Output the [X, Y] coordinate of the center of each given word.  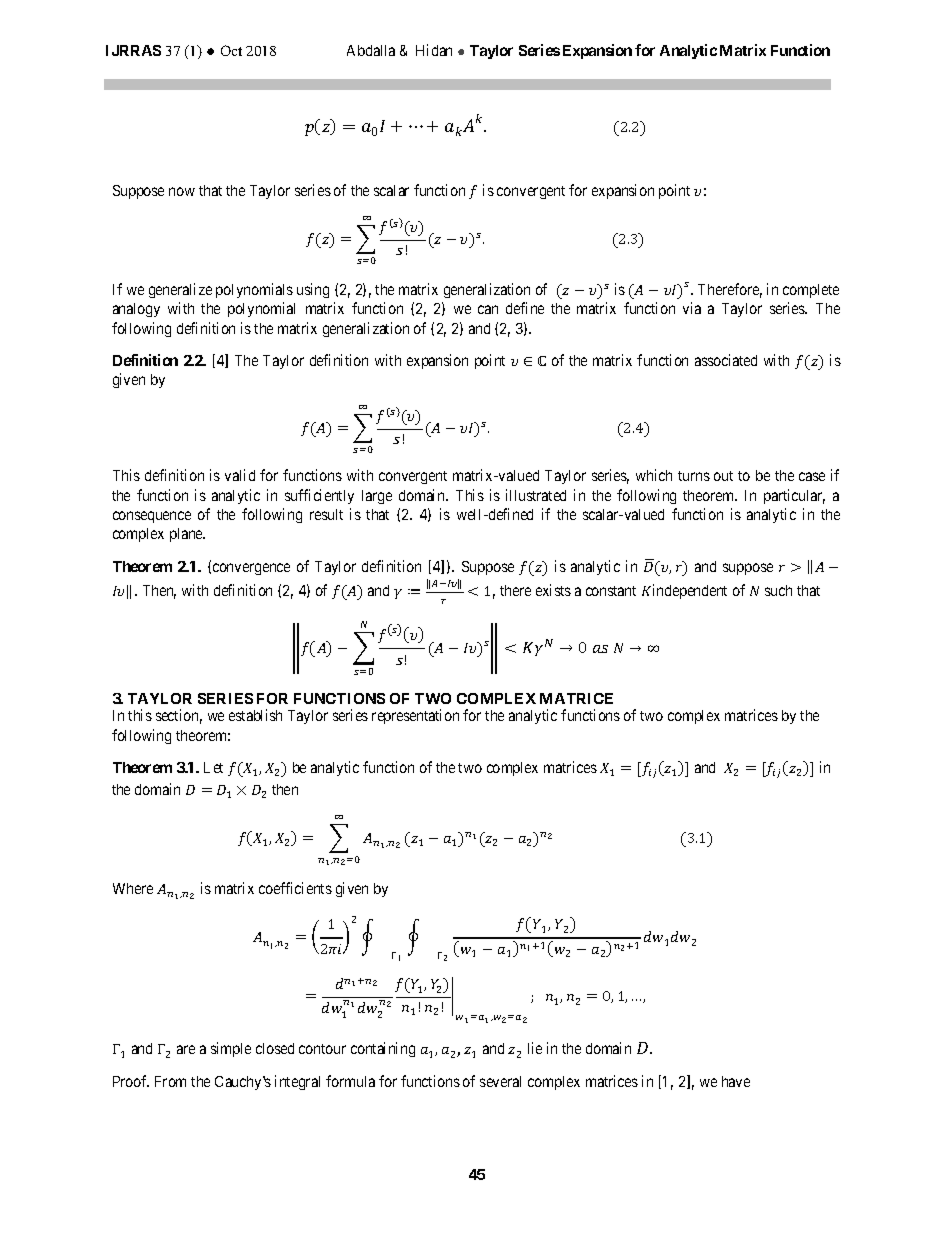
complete [811, 291]
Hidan [434, 50]
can [488, 309]
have [736, 1081]
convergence [250, 569]
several [500, 1081]
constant [611, 591]
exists [553, 590]
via [692, 308]
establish [255, 715]
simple [231, 1049]
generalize [180, 290]
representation [415, 716]
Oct [231, 50]
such [778, 590]
